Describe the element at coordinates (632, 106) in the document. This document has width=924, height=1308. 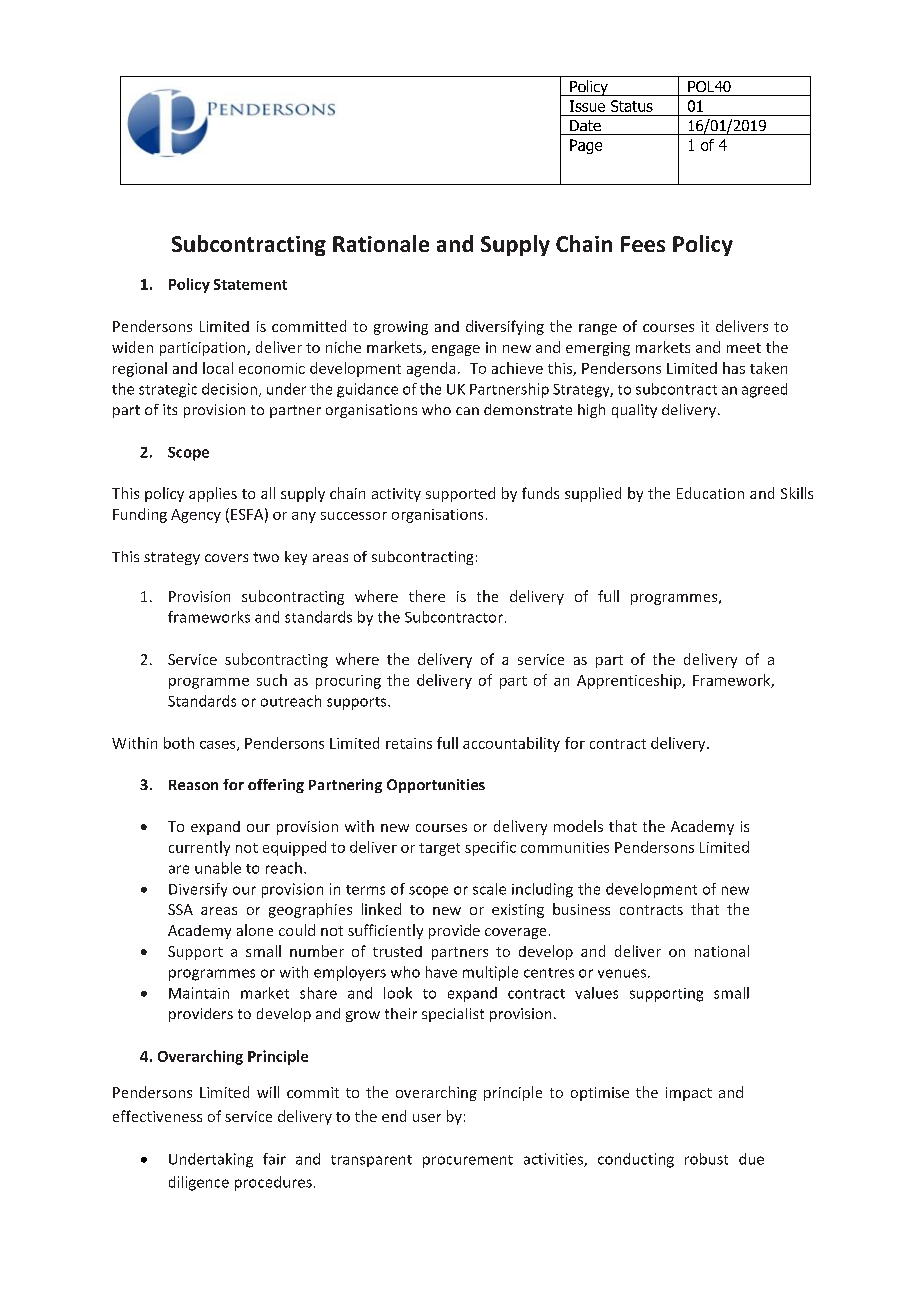
I see `Status` at that location.
